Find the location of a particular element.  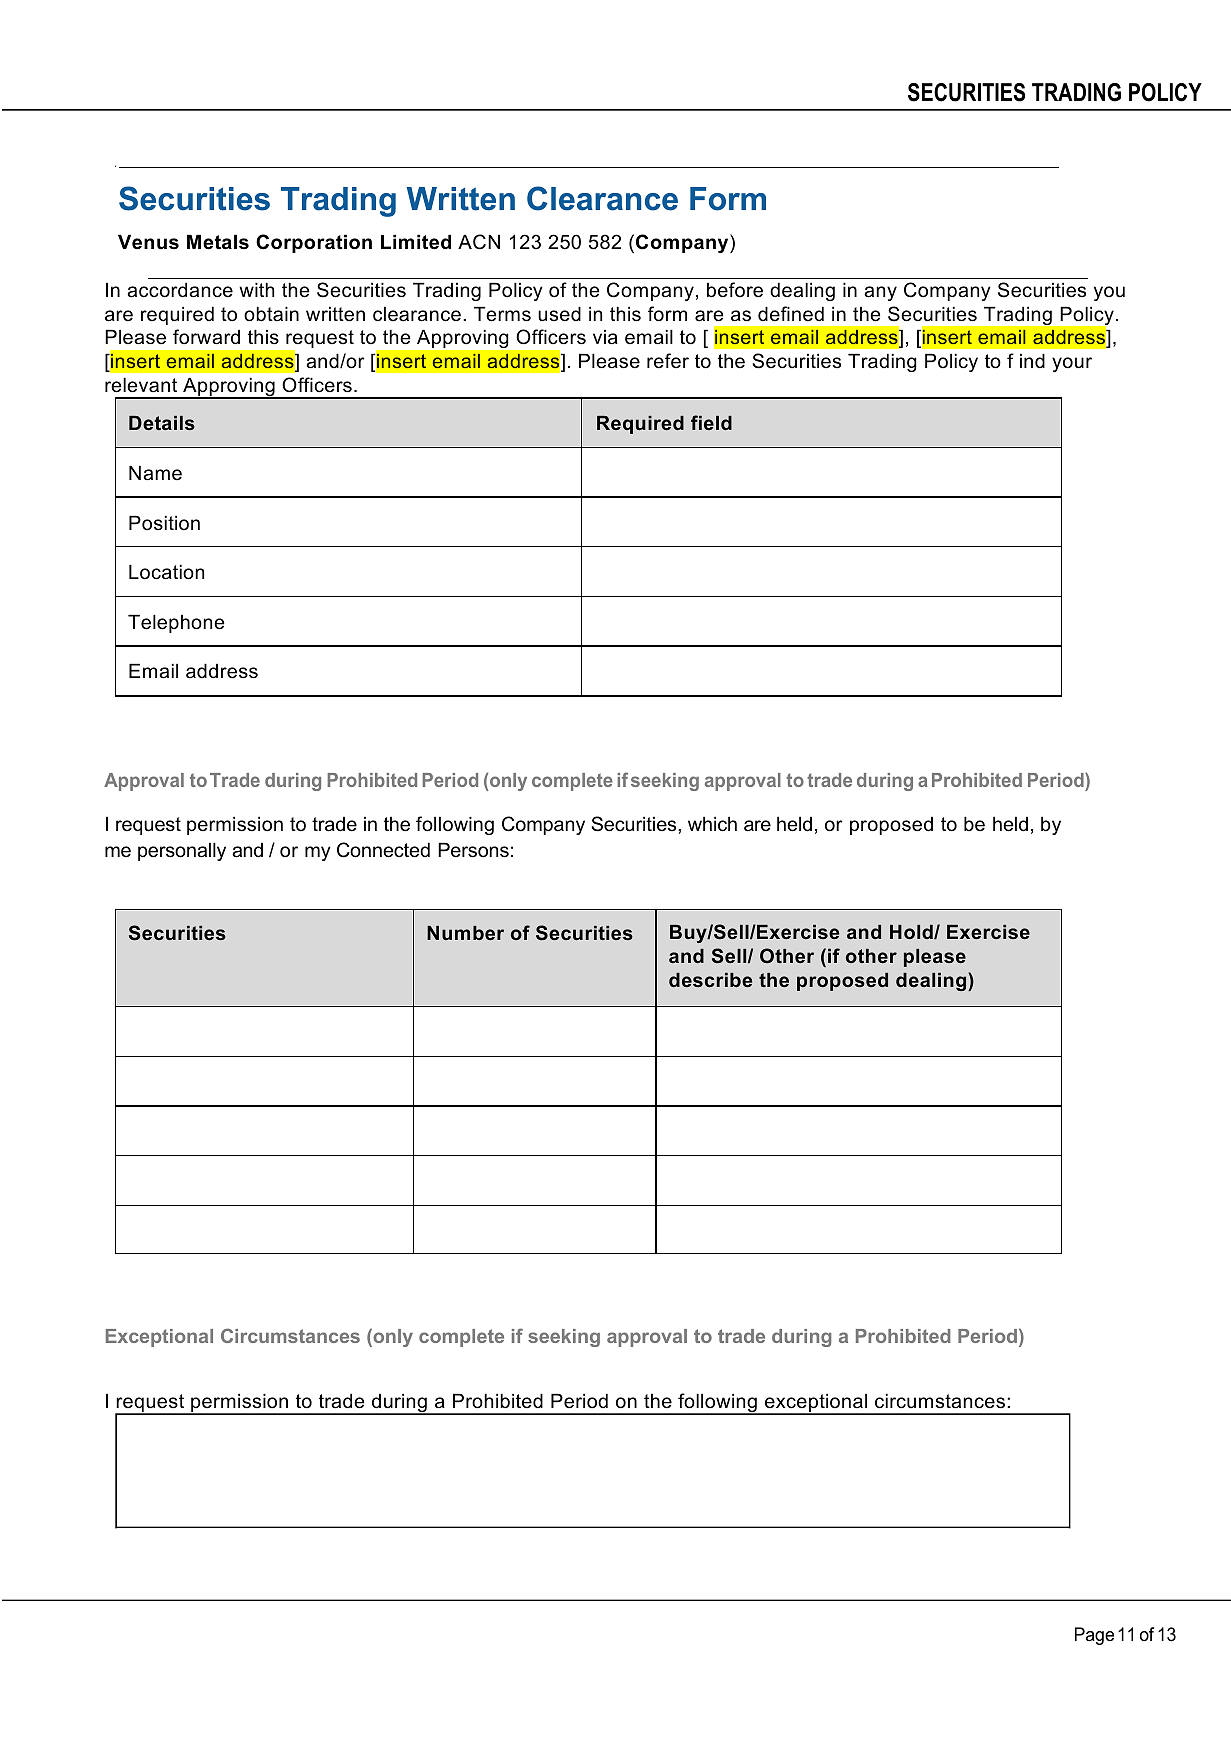

which is located at coordinates (712, 824).
